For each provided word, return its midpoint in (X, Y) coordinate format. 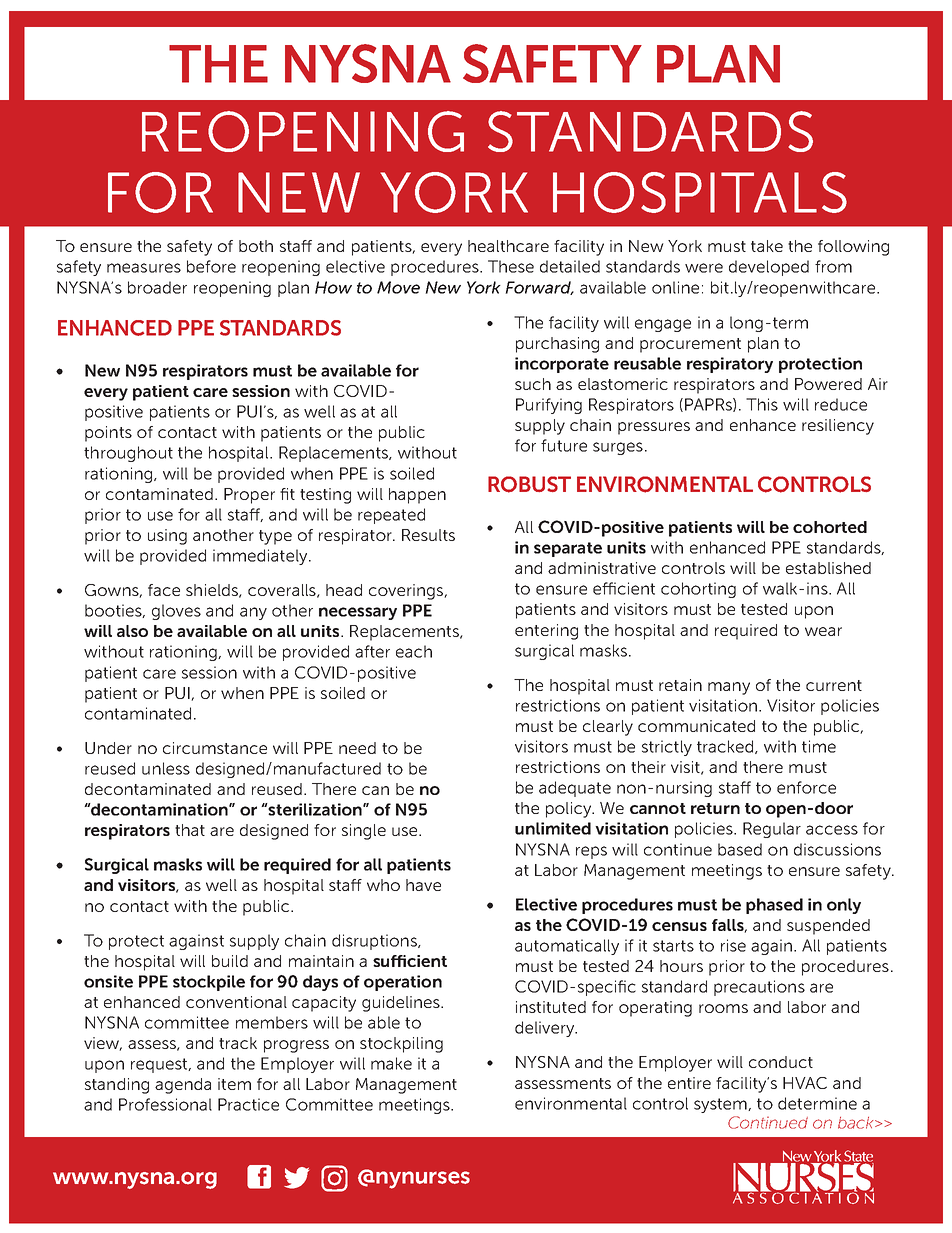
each (414, 651)
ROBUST (529, 484)
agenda (183, 1086)
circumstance (215, 748)
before (211, 266)
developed (769, 268)
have (423, 885)
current (834, 685)
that (190, 830)
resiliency (838, 427)
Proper (249, 496)
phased (774, 906)
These (511, 266)
